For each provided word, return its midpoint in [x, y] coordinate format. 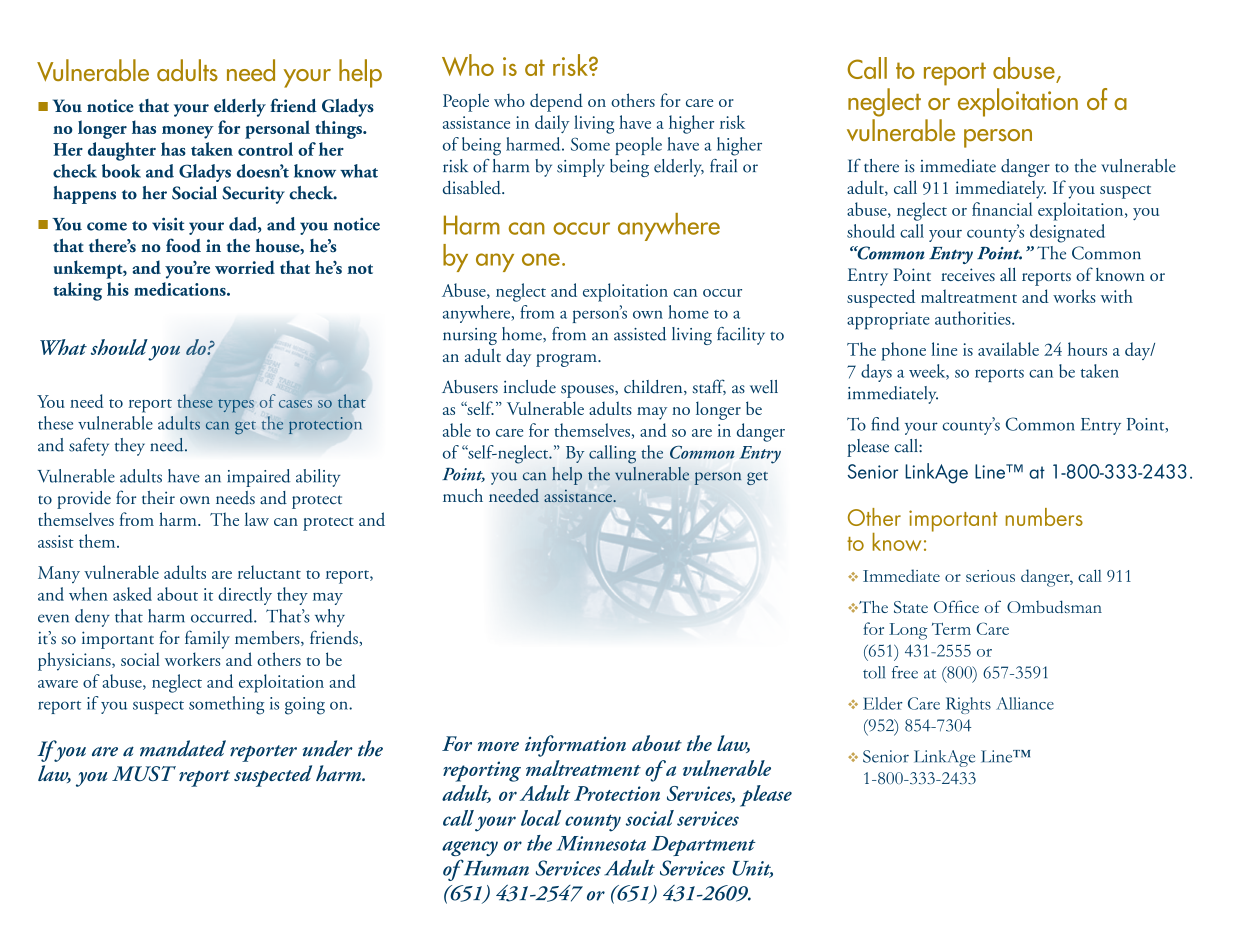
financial [1002, 209]
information [575, 746]
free [905, 672]
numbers [1044, 517]
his [118, 289]
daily [552, 124]
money [188, 132]
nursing [470, 336]
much [463, 495]
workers [192, 659]
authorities [974, 318]
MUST [144, 773]
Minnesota [601, 843]
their [158, 498]
